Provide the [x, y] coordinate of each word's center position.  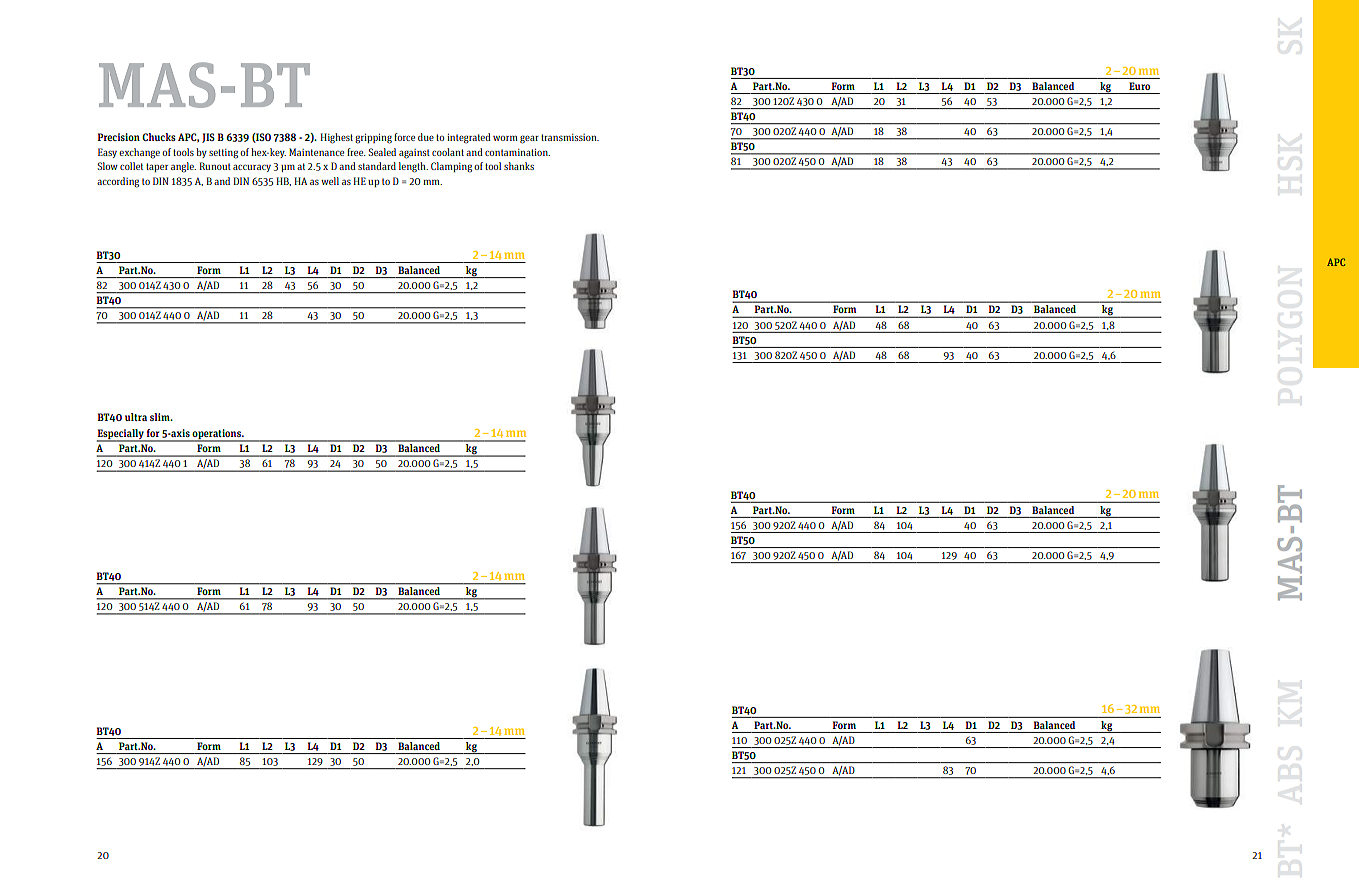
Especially [121, 435]
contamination [517, 152]
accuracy [252, 168]
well [330, 181]
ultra [136, 417]
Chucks [159, 137]
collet [131, 166]
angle [183, 167]
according [118, 182]
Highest [336, 138]
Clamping [451, 167]
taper [157, 167]
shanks [519, 166]
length [413, 167]
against [414, 154]
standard [377, 166]
